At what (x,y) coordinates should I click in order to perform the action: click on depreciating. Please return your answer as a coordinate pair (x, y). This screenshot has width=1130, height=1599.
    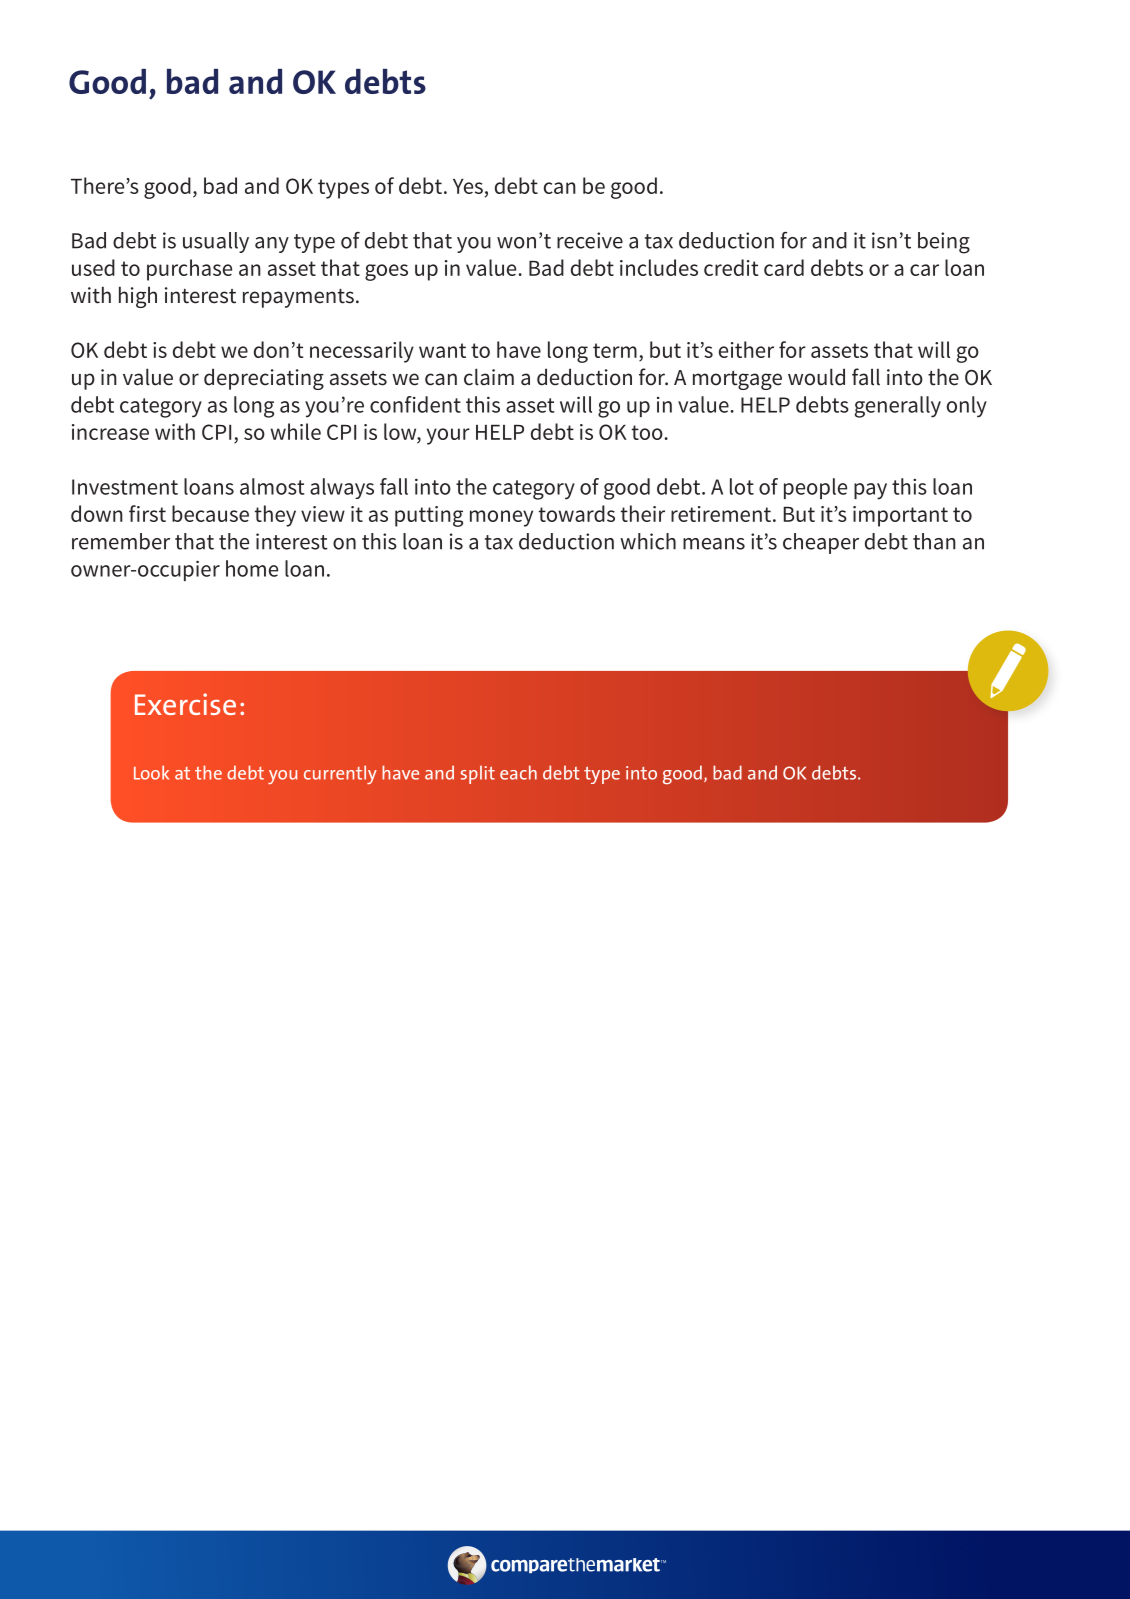
    Looking at the image, I should click on (264, 379).
